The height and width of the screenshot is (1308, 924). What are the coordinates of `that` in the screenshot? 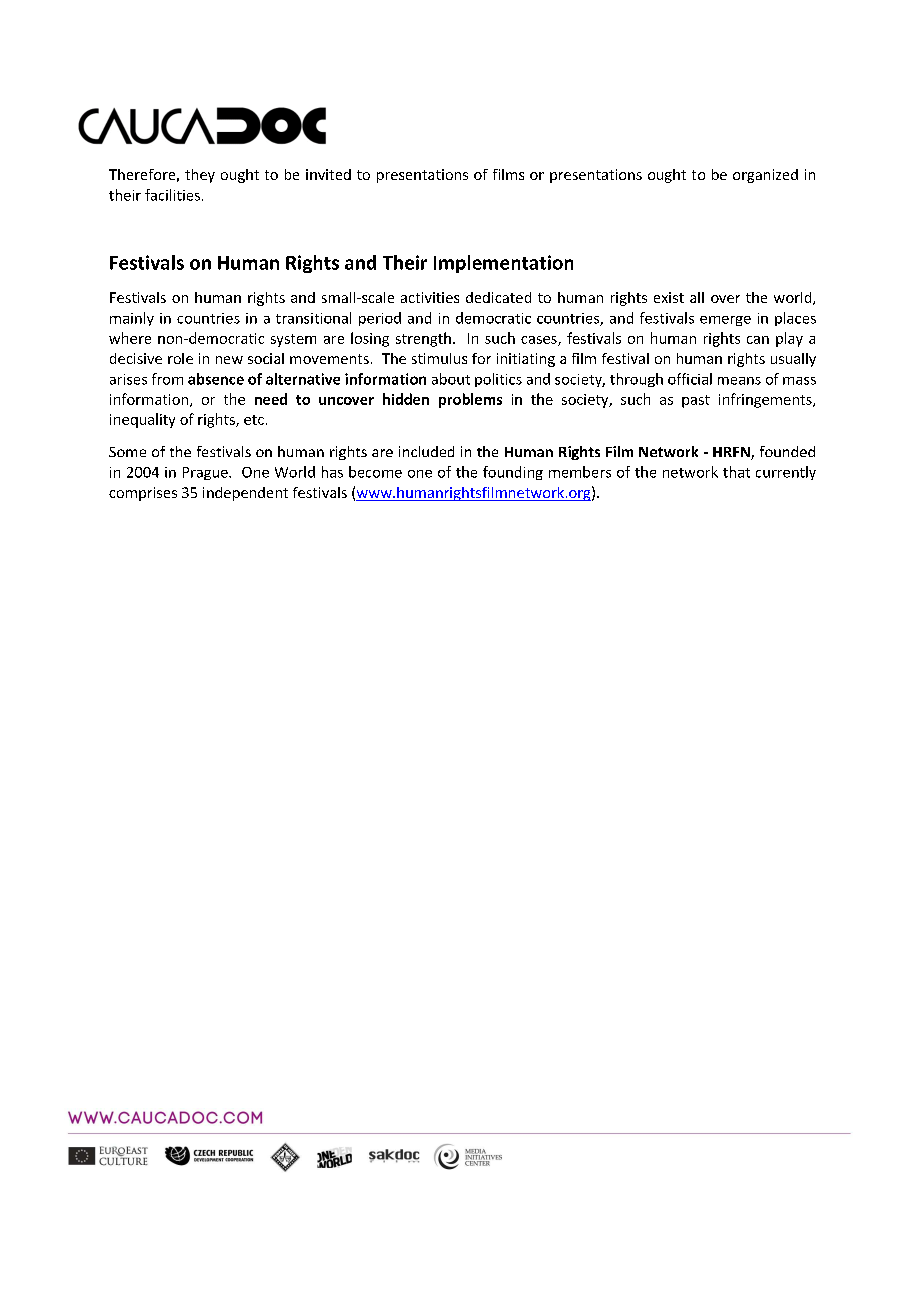 It's located at (736, 472).
